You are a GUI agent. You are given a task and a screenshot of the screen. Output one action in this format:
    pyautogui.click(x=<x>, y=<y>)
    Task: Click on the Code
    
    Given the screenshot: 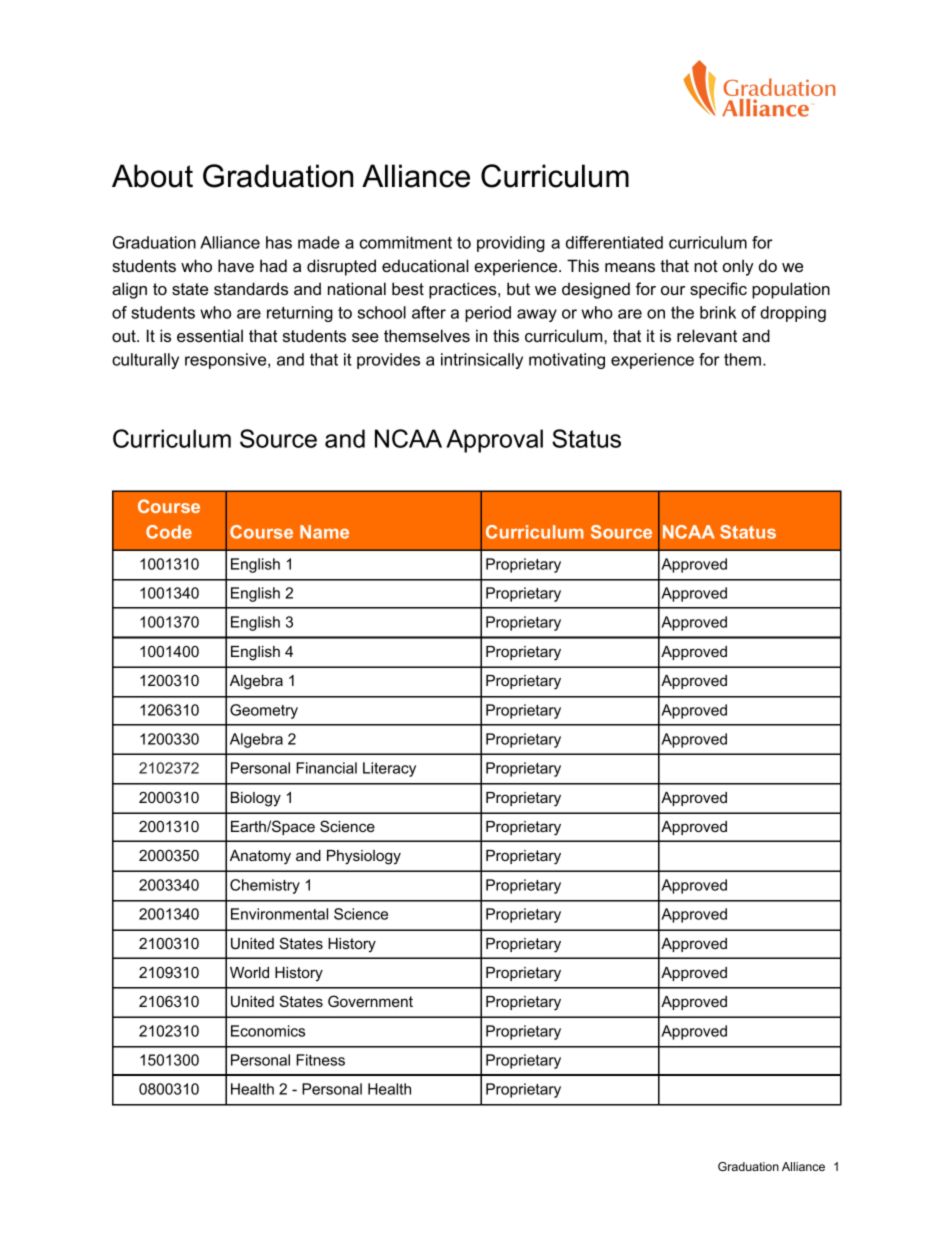 What is the action you would take?
    pyautogui.click(x=169, y=532)
